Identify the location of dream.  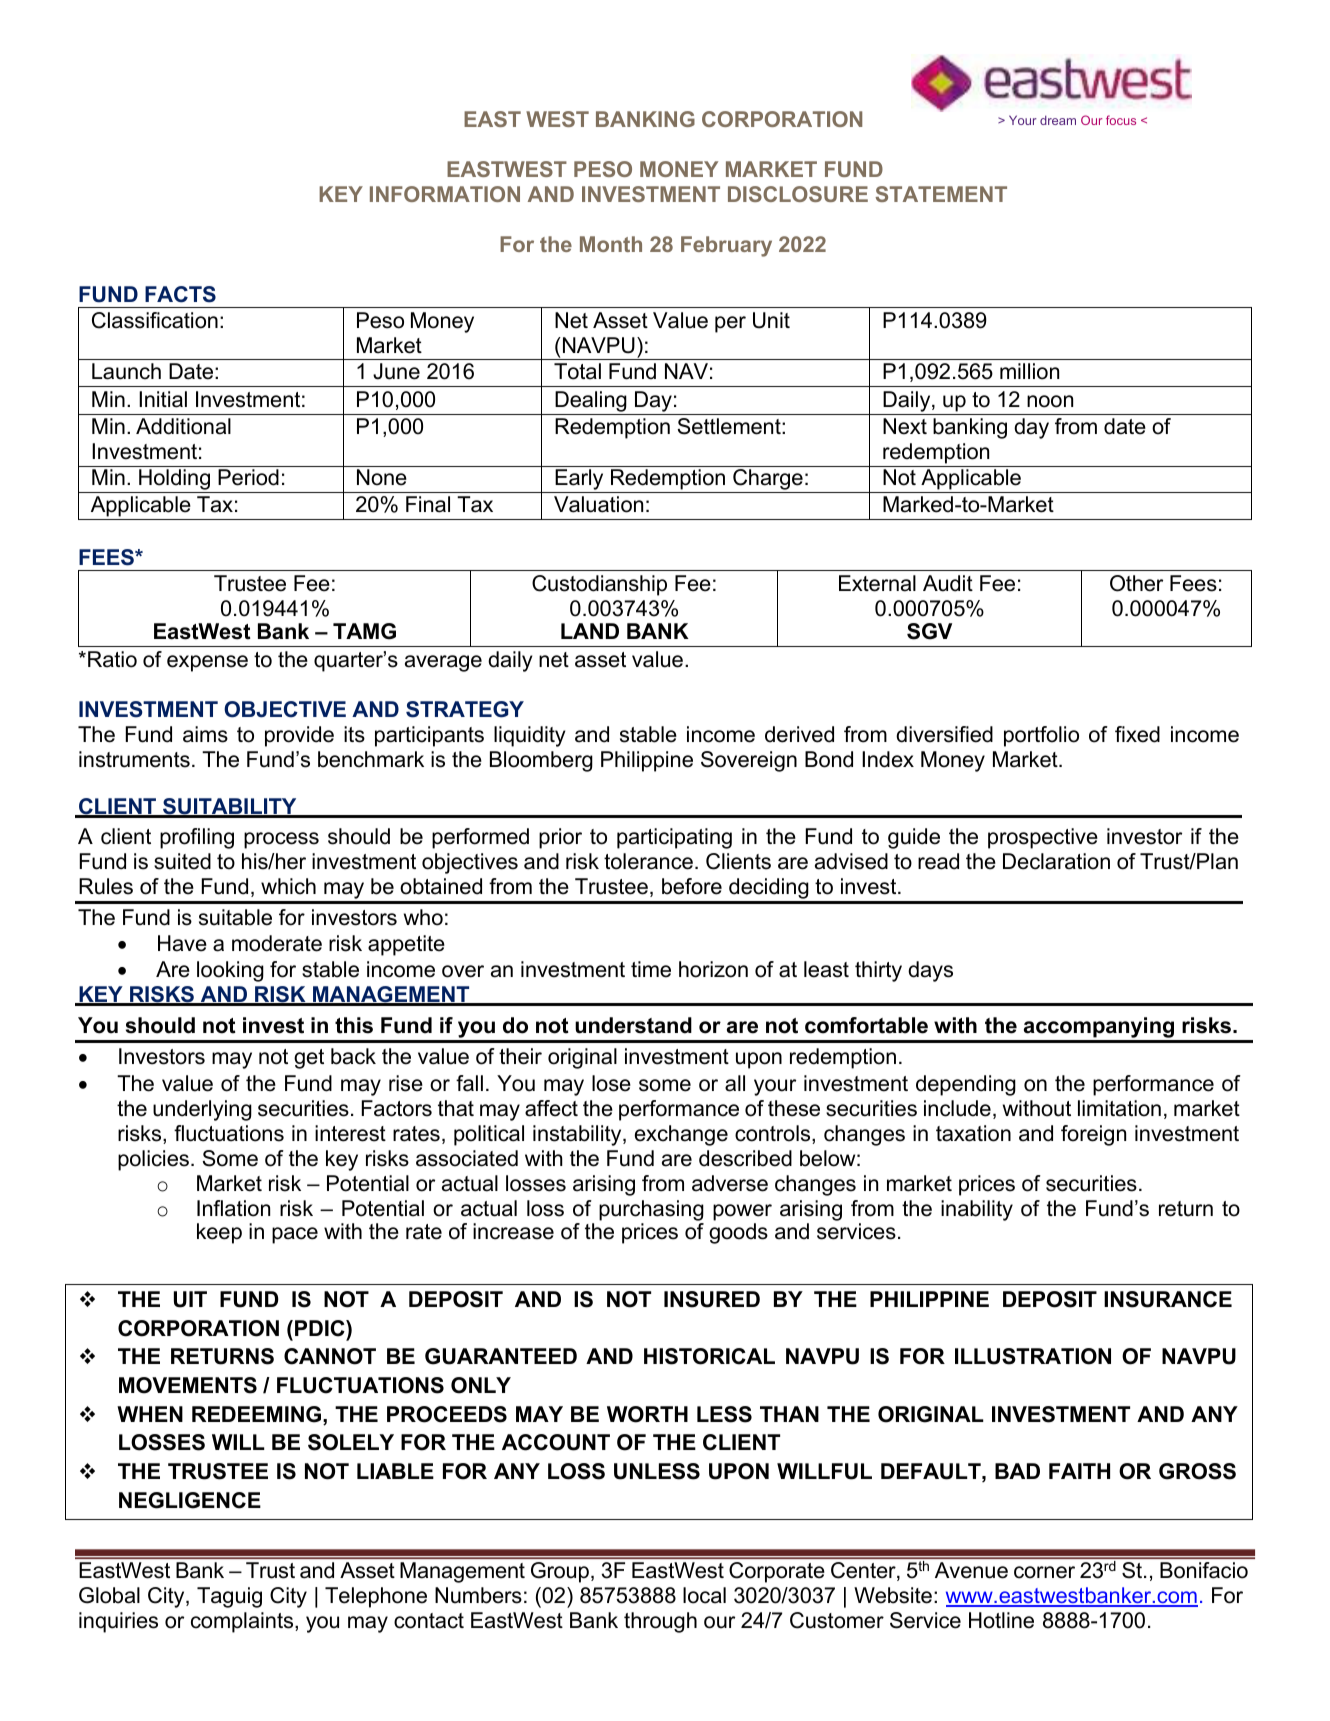
(1058, 120).
